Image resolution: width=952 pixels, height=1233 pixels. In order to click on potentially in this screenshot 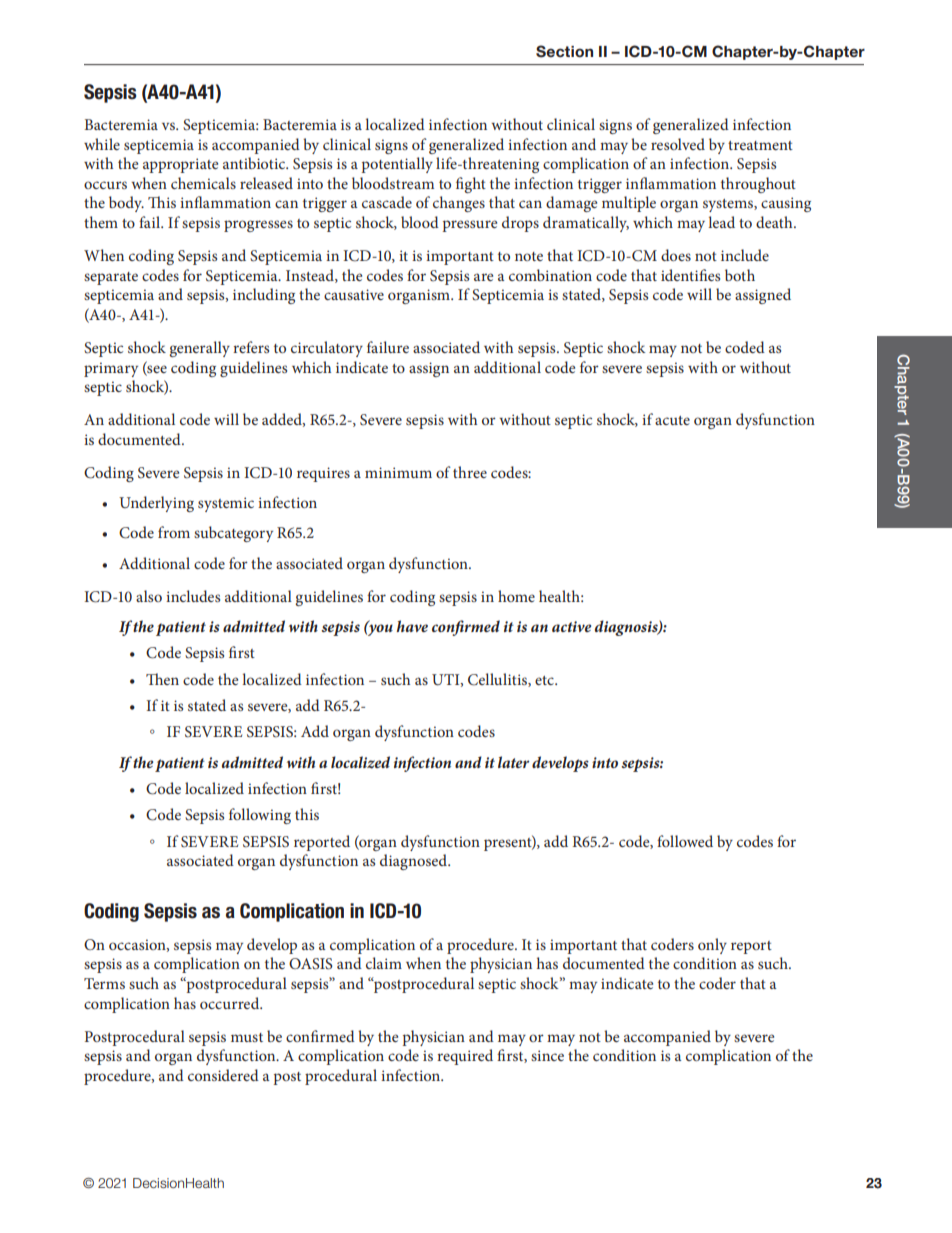, I will do `click(397, 165)`.
